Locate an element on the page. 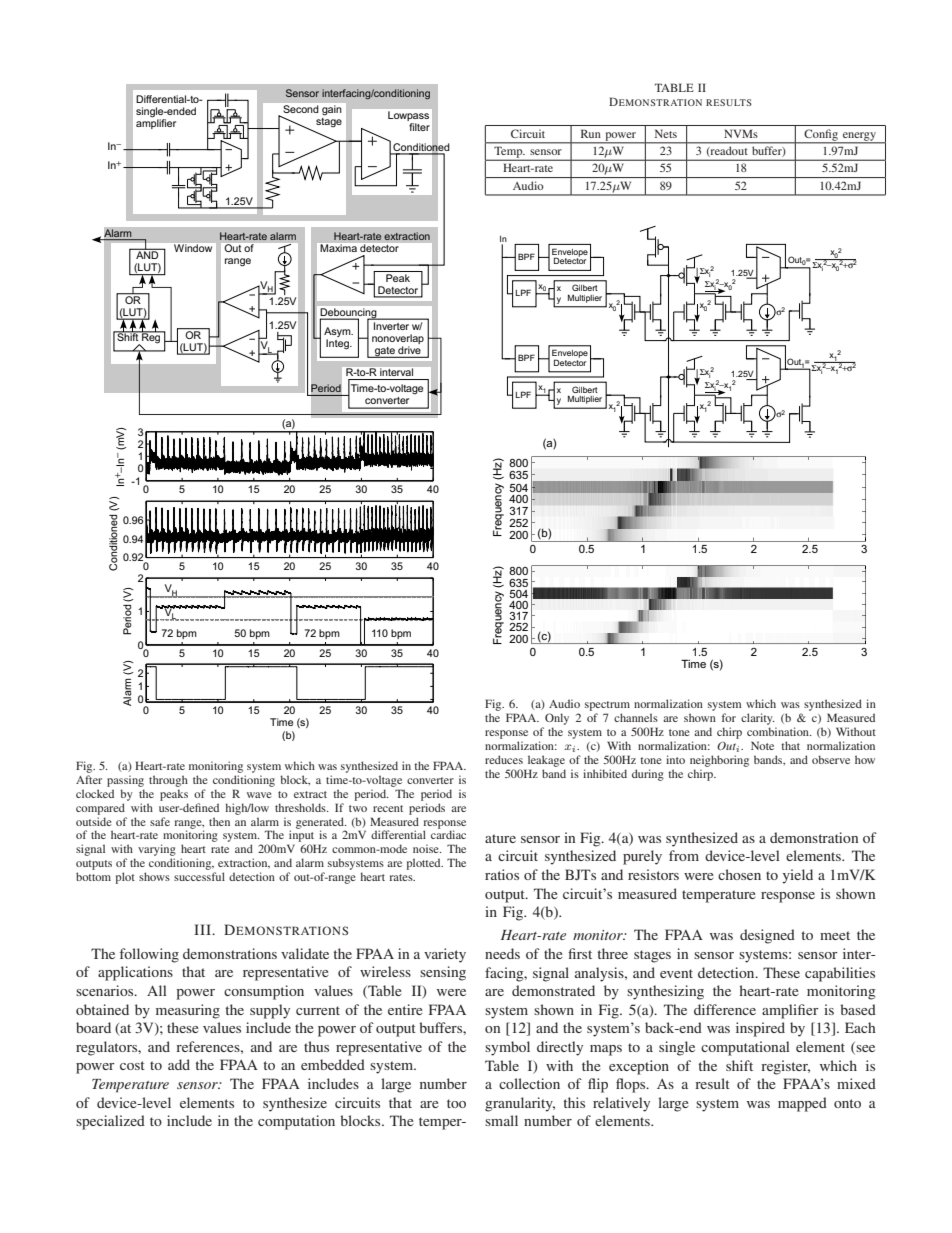 This document has width=952, height=1233. chosen is located at coordinates (739, 874).
